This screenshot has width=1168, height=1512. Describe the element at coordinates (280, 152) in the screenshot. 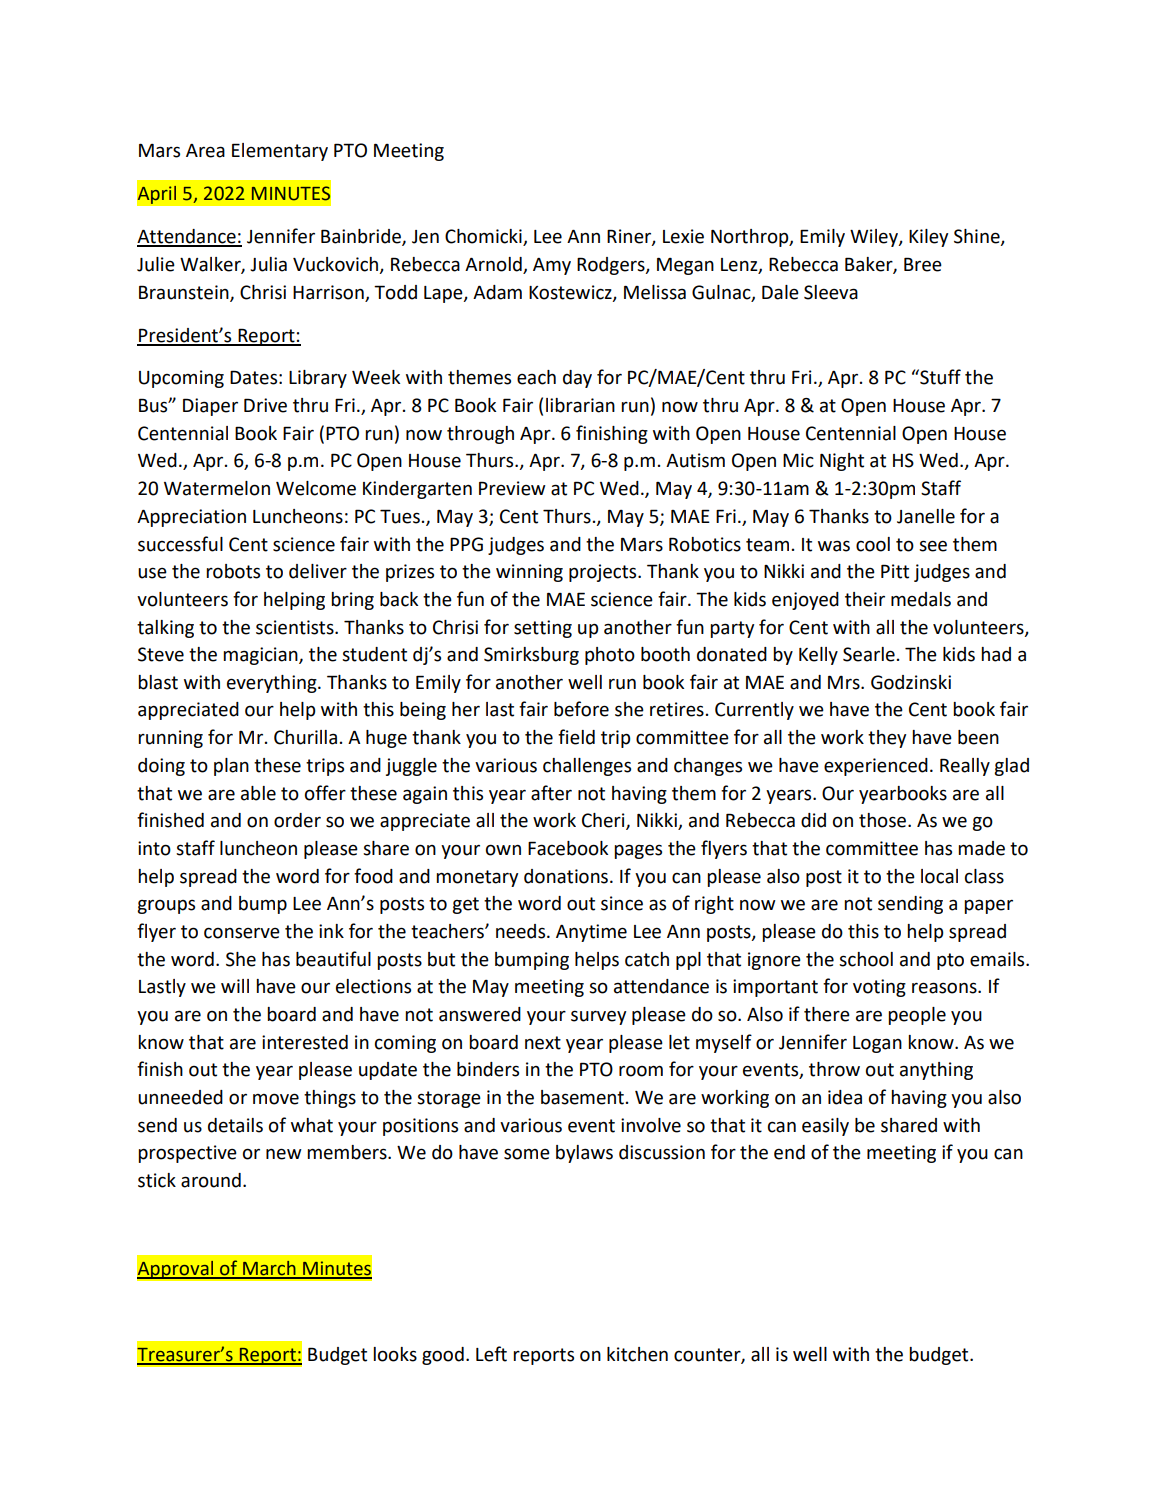

I see `Elementary` at that location.
